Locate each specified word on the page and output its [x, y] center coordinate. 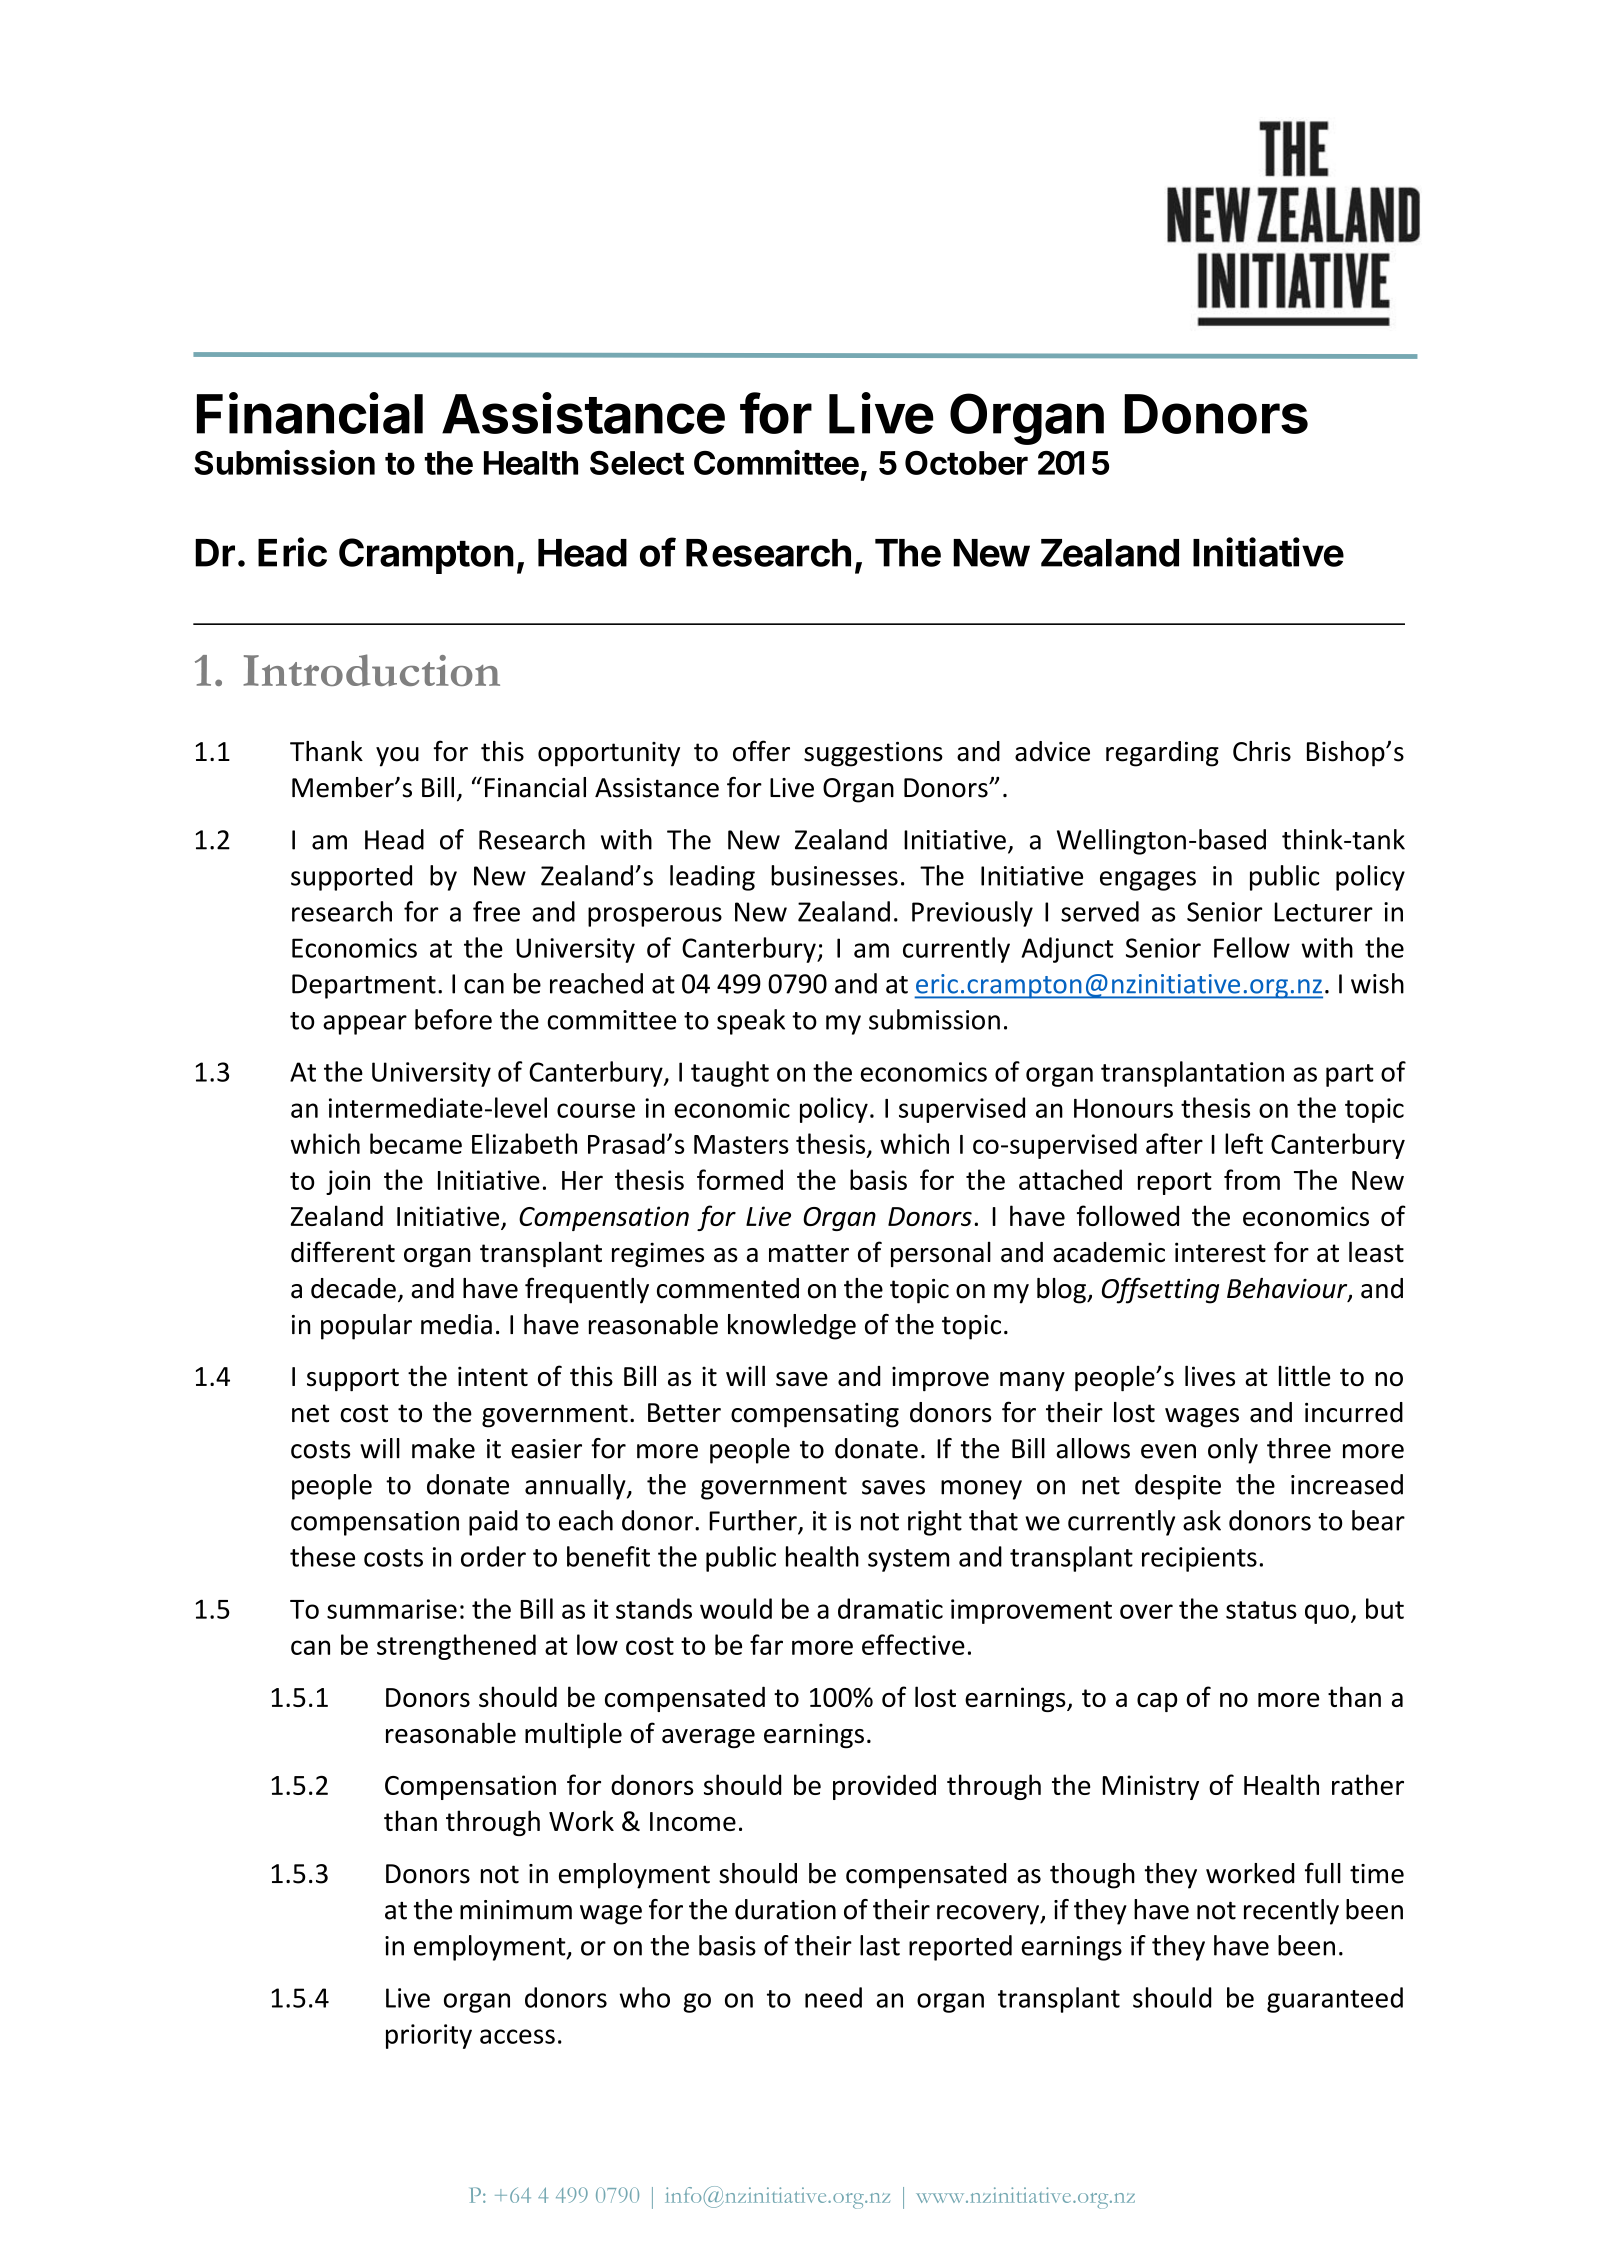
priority [429, 2036]
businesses [834, 875]
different [343, 1252]
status [1261, 1610]
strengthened [456, 1647]
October [966, 463]
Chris [1262, 751]
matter [809, 1253]
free [496, 911]
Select [637, 463]
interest [1220, 1252]
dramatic [890, 1608]
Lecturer [1323, 912]
